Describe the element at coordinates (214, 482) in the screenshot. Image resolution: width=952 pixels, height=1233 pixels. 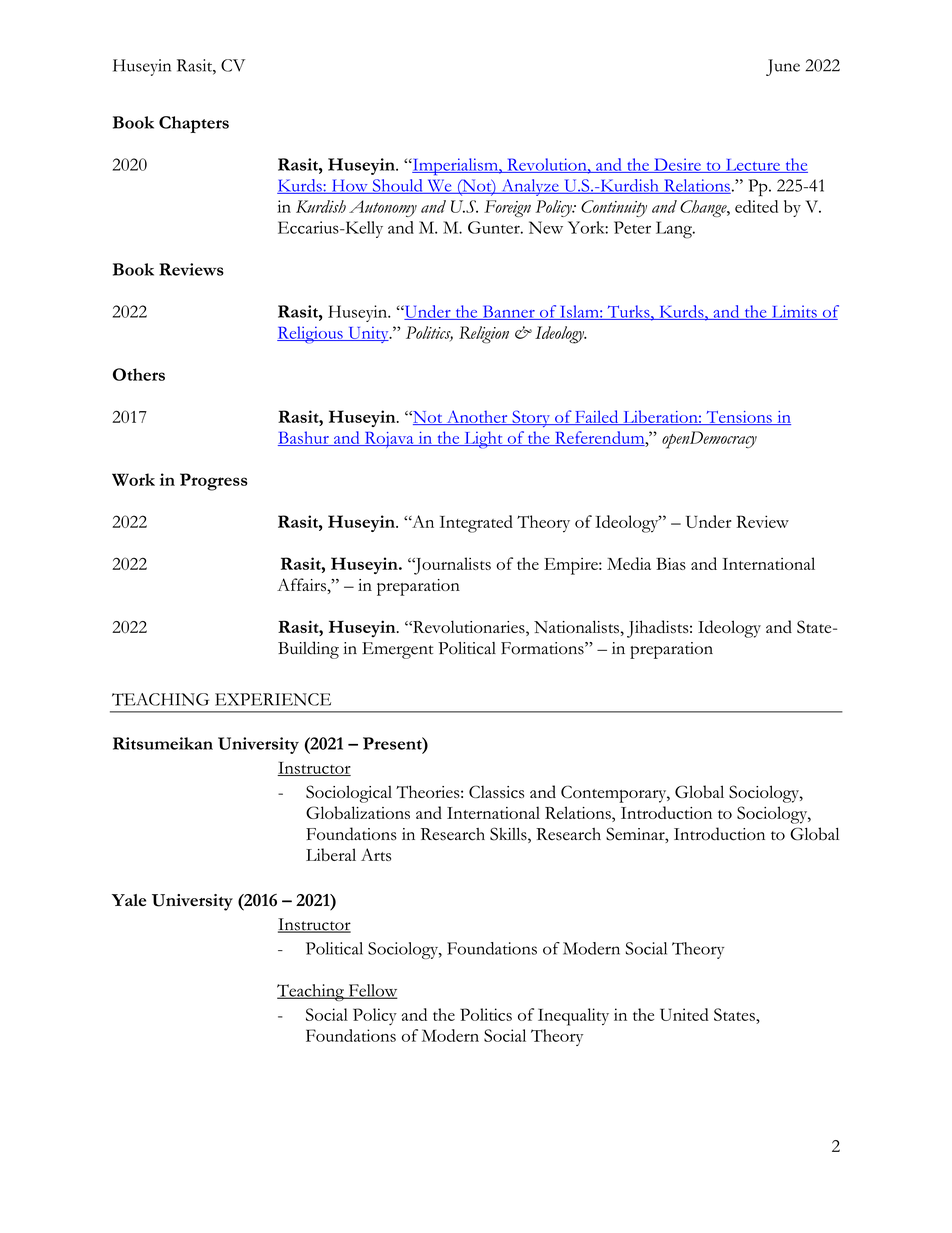
I see `Progress` at that location.
